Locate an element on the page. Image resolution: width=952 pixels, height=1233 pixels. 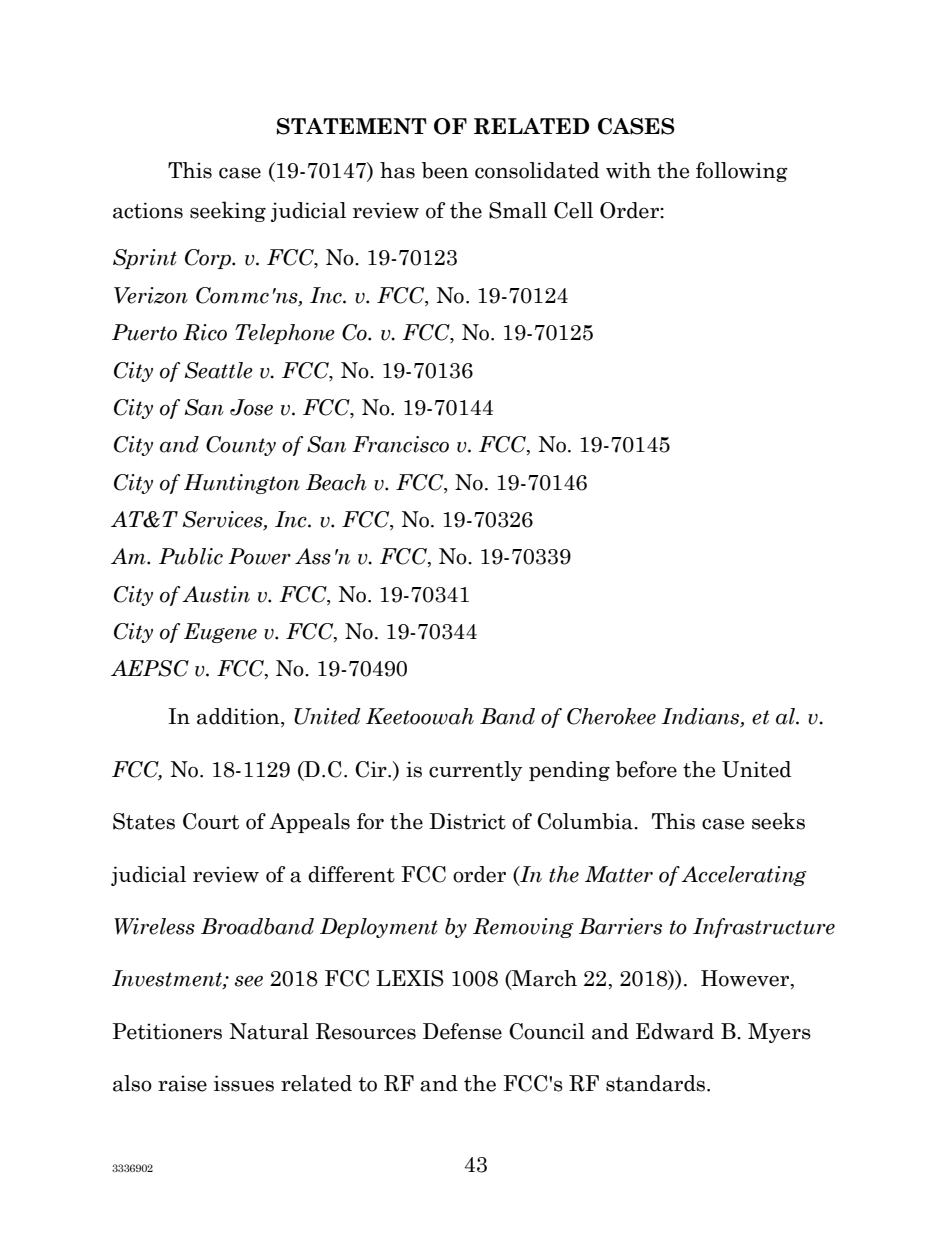
seeking is located at coordinates (228, 211).
